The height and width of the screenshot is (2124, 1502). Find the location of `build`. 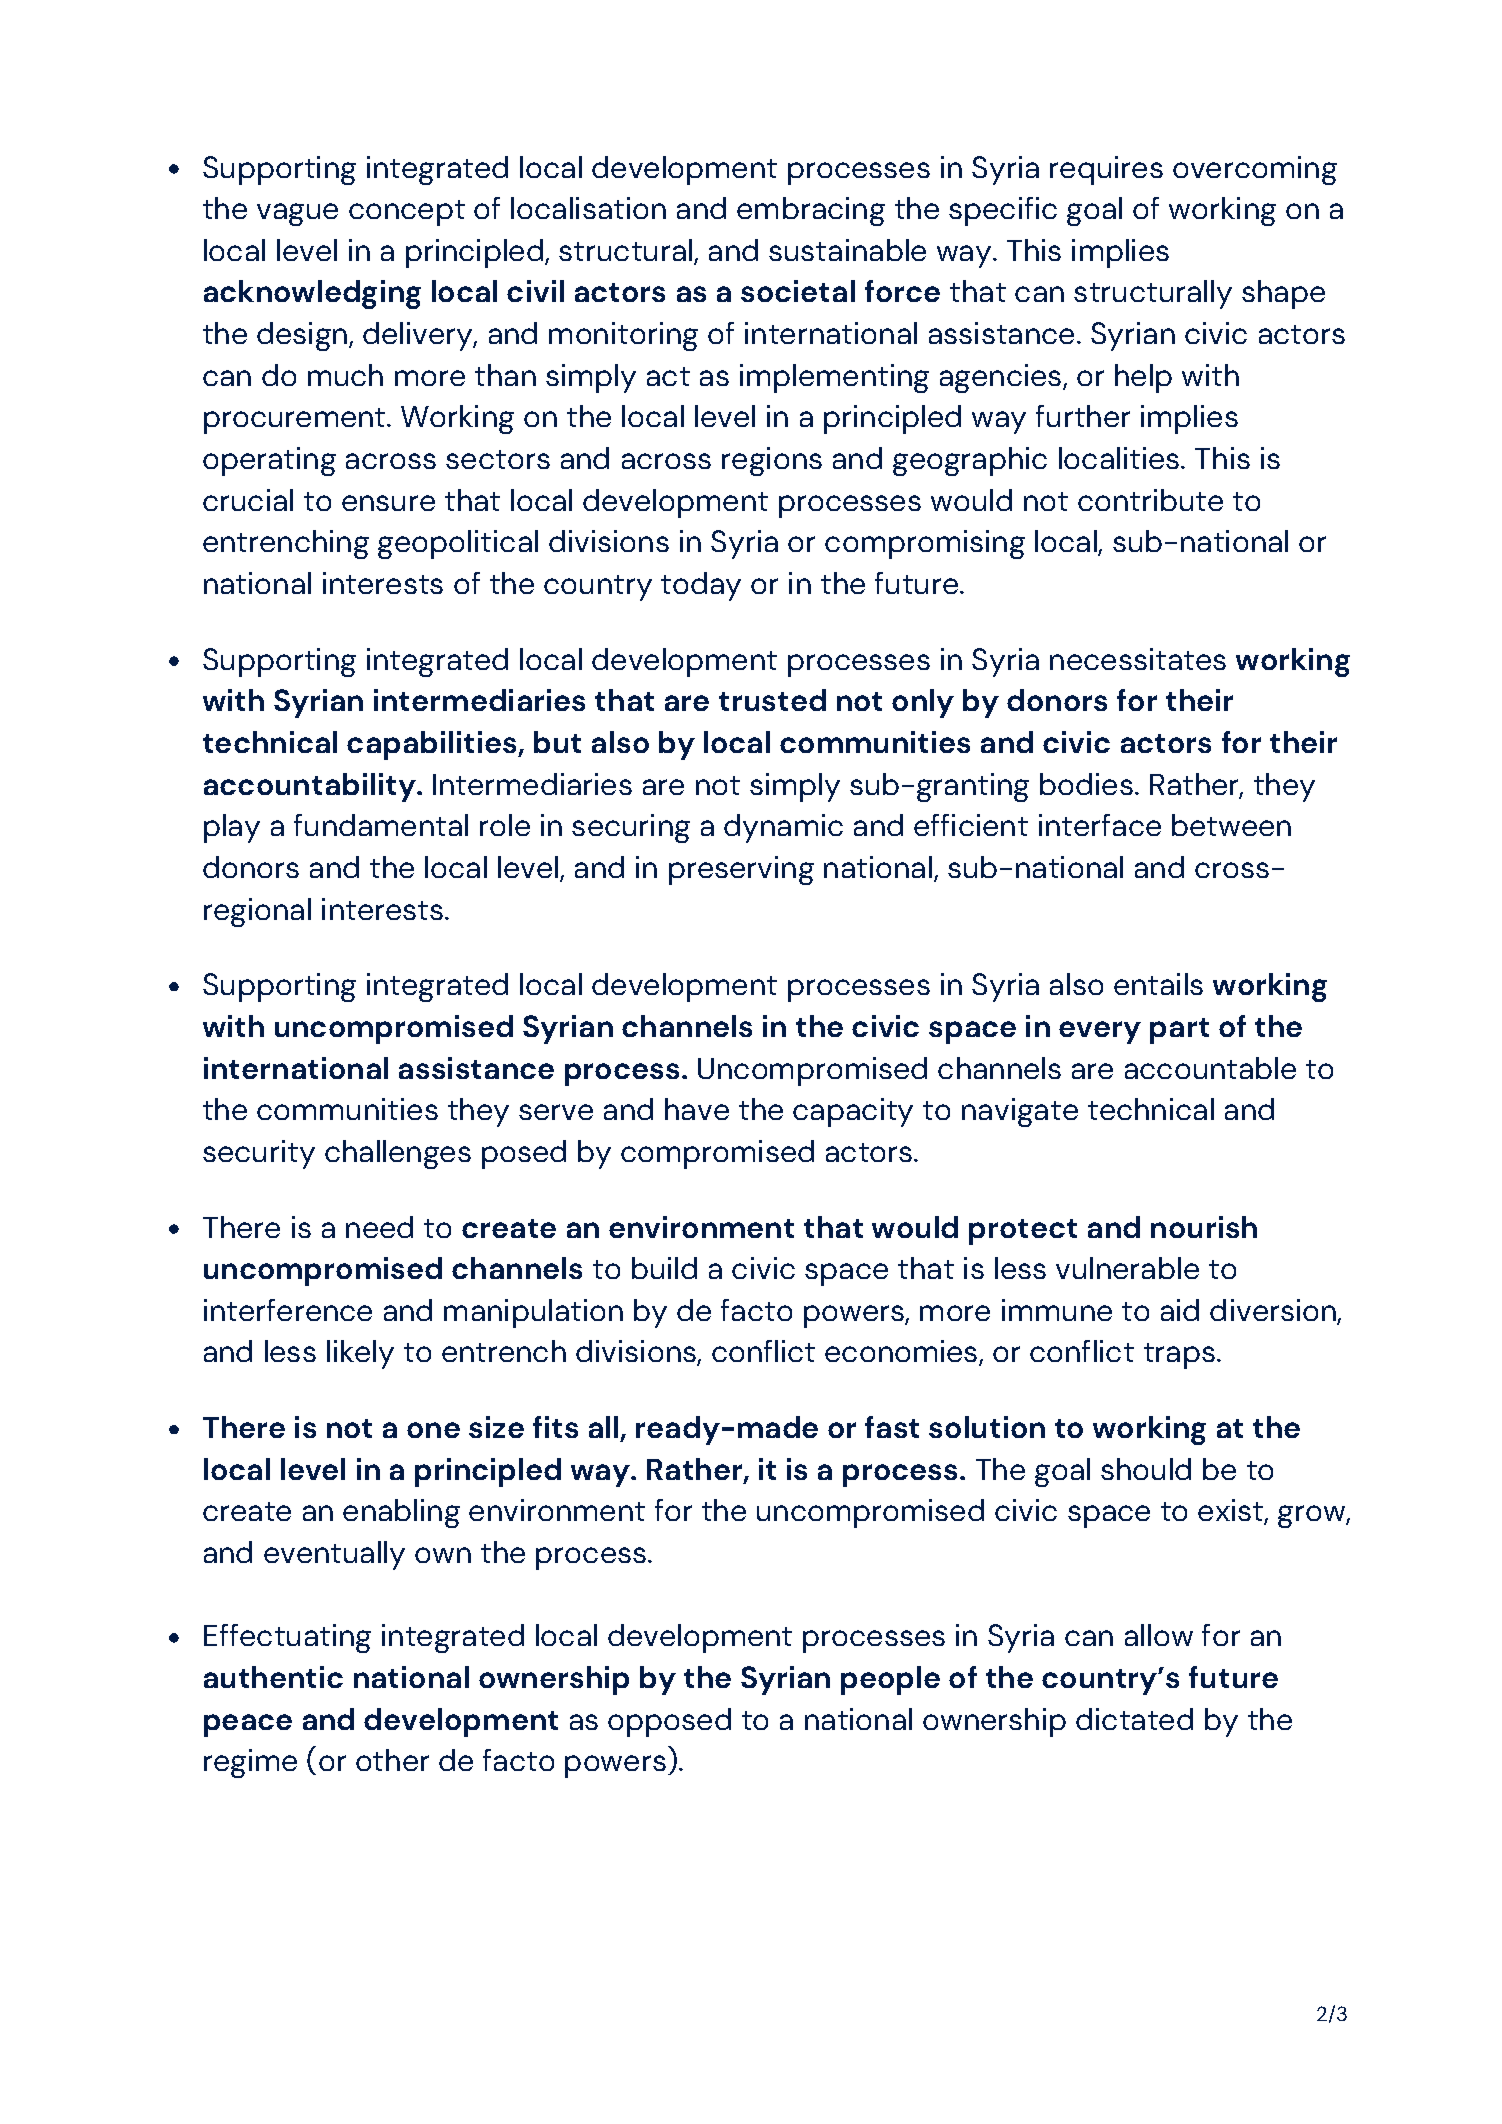

build is located at coordinates (664, 1268).
